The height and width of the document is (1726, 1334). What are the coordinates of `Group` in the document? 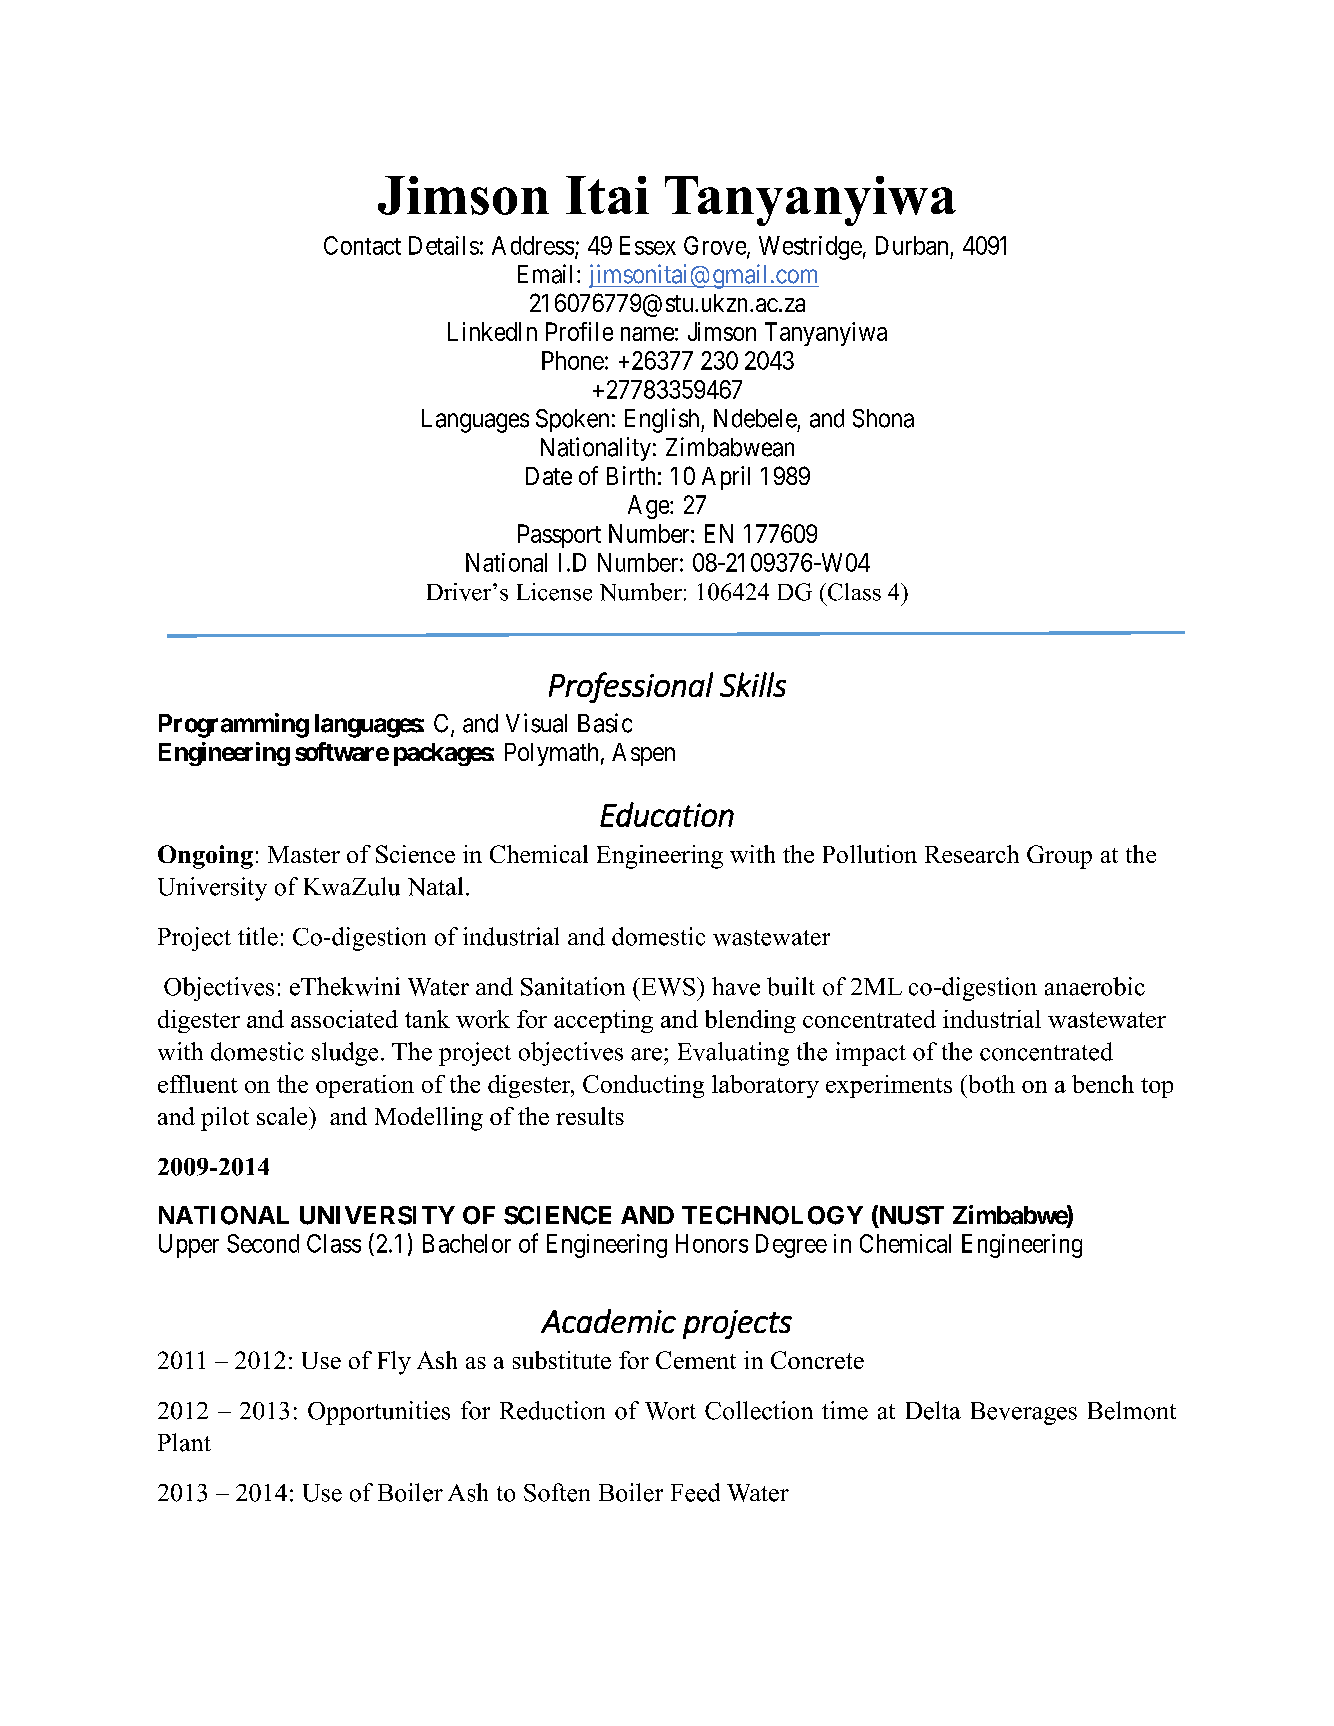 It's located at (1059, 857).
